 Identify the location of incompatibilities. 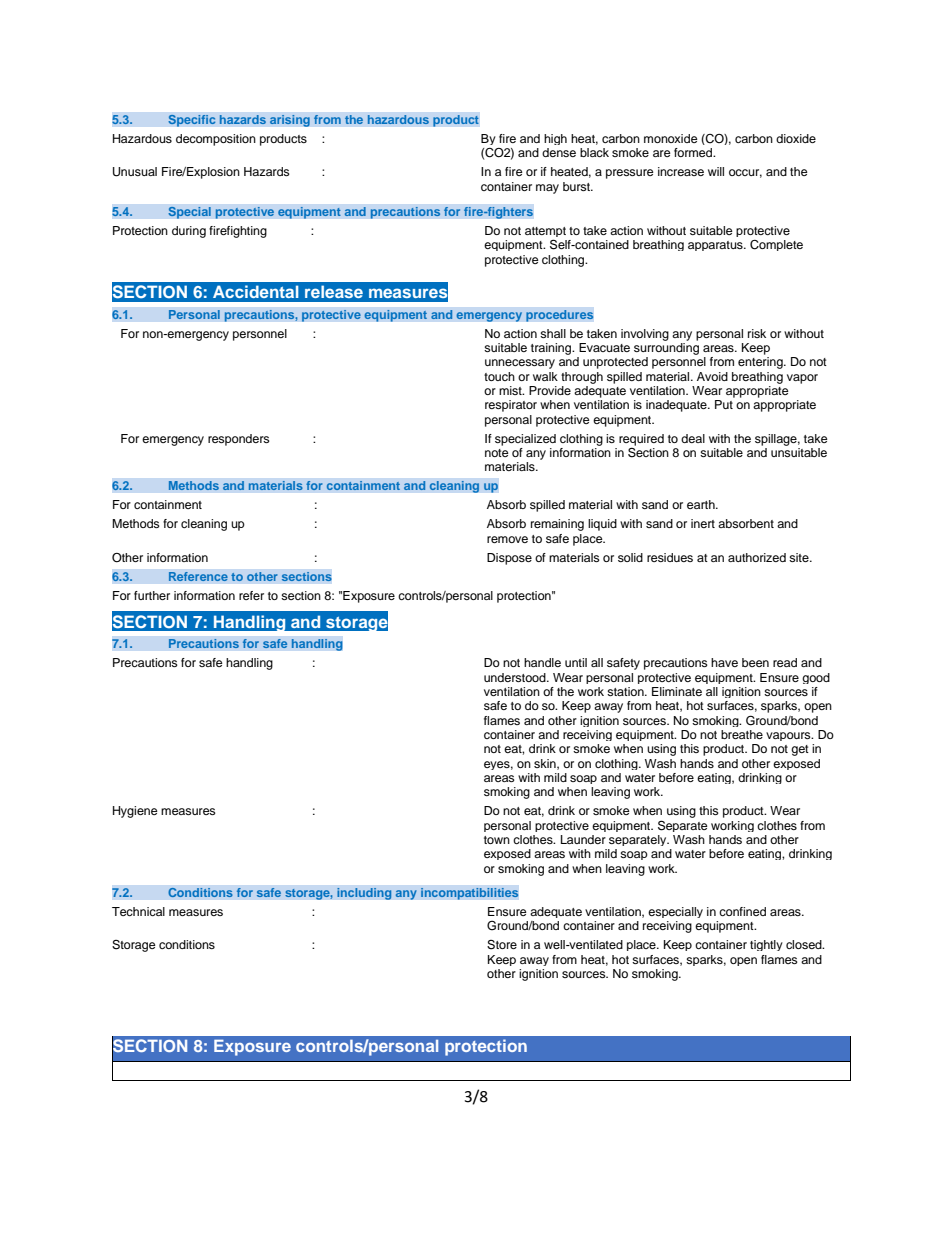
(470, 894).
